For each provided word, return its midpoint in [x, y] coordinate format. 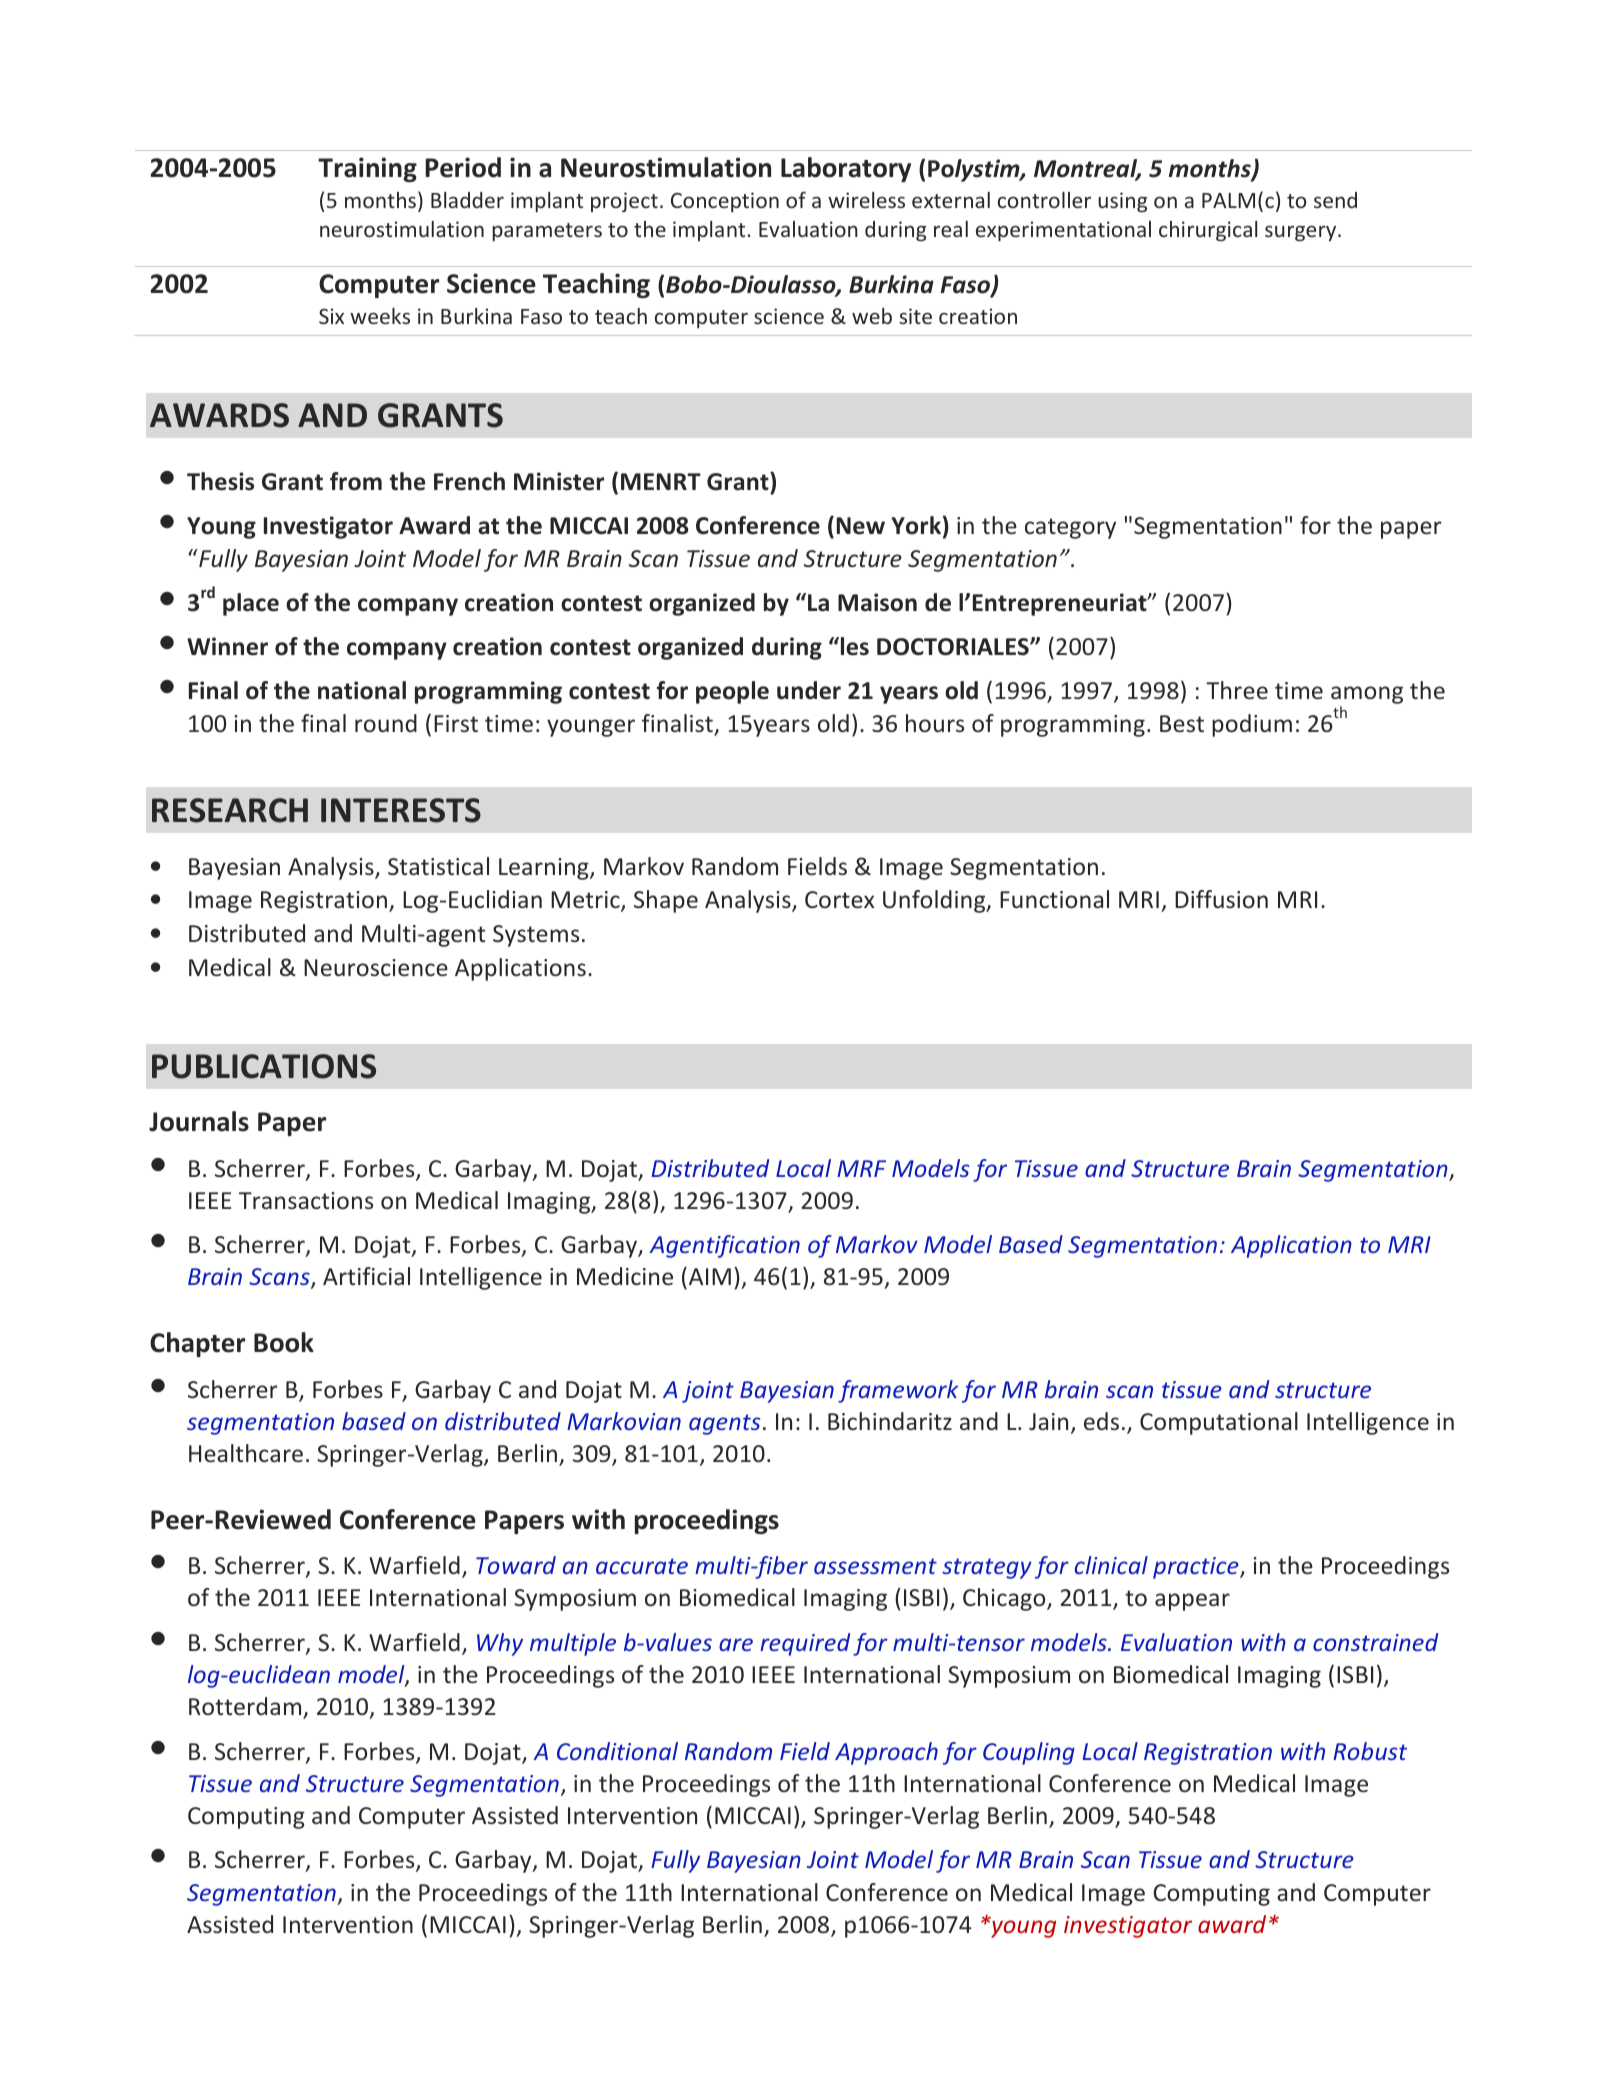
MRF [861, 1168]
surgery [1302, 233]
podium [1252, 725]
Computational [1219, 1423]
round [386, 723]
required [805, 1644]
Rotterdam [246, 1707]
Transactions [306, 1200]
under [809, 690]
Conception [725, 202]
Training [367, 169]
